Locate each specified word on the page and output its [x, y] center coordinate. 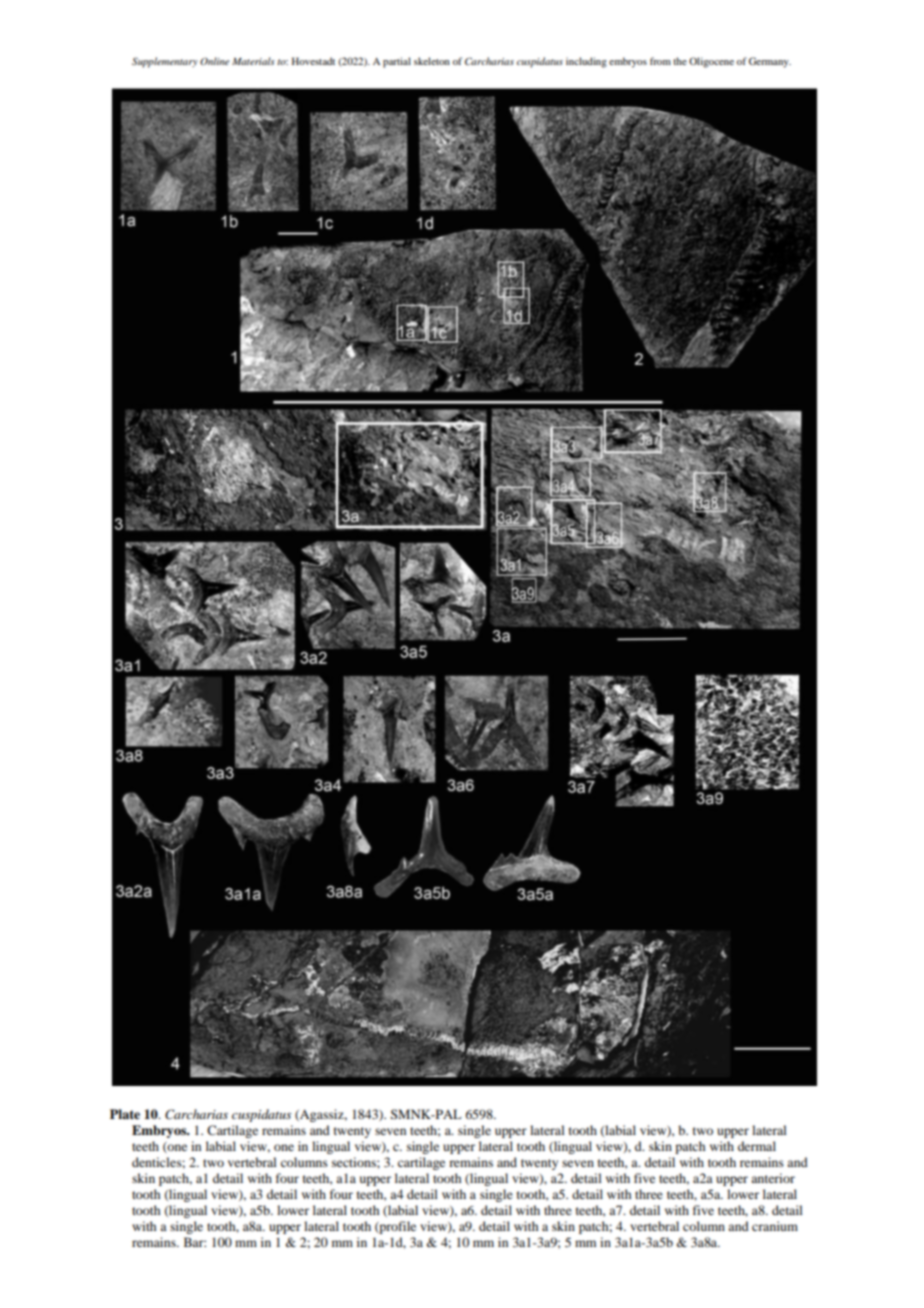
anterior [773, 1178]
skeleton [432, 61]
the [680, 61]
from [660, 61]
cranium [775, 1226]
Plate [125, 1114]
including [586, 62]
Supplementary [165, 62]
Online [214, 61]
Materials [253, 61]
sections [355, 1162]
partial [397, 62]
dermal [757, 1146]
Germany [770, 62]
